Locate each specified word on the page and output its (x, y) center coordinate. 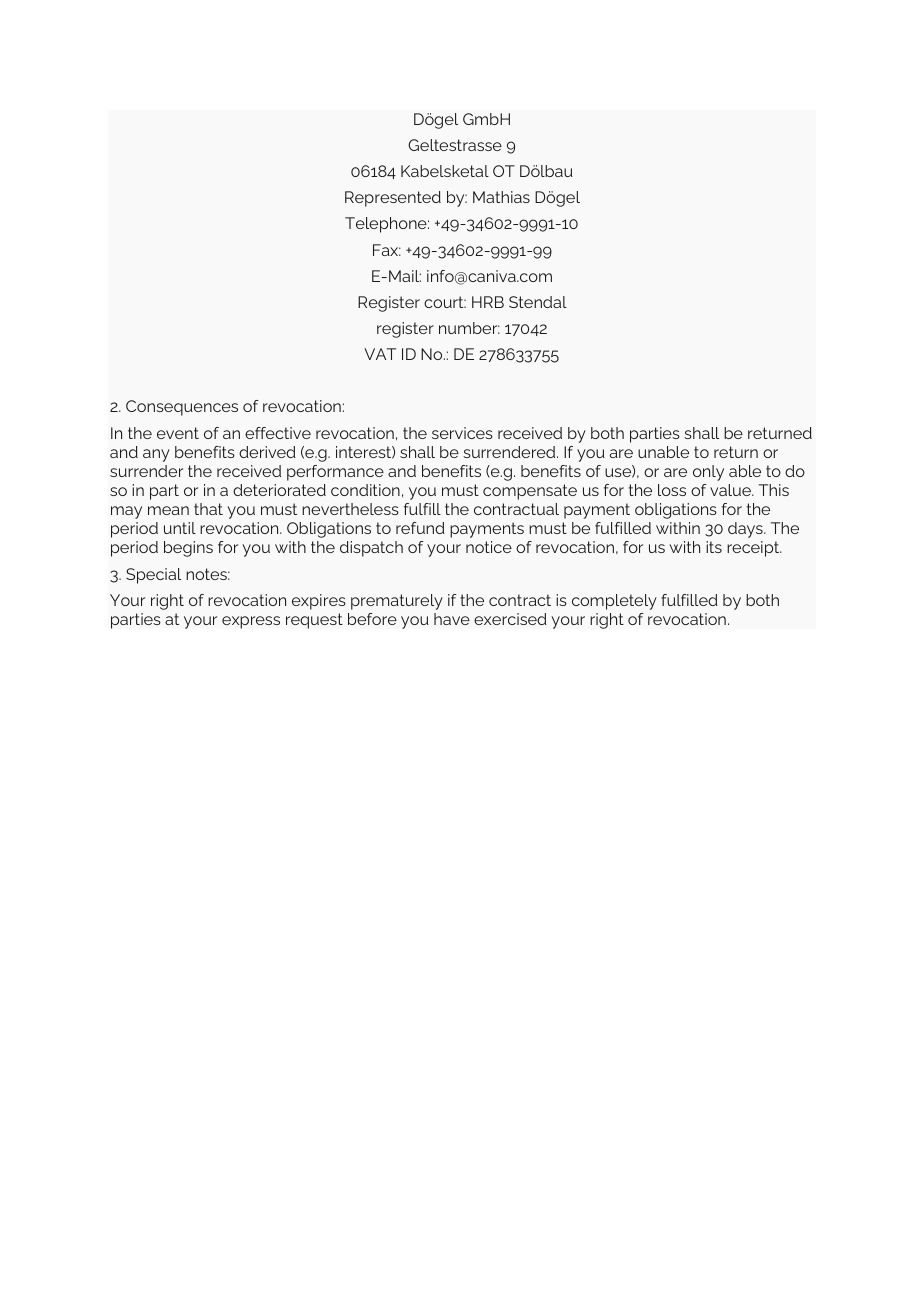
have (452, 619)
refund (420, 528)
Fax (387, 250)
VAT (380, 354)
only (708, 473)
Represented (393, 199)
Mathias (501, 197)
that (208, 509)
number (469, 328)
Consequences (182, 408)
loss (672, 490)
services (462, 433)
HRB (488, 302)
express (251, 622)
